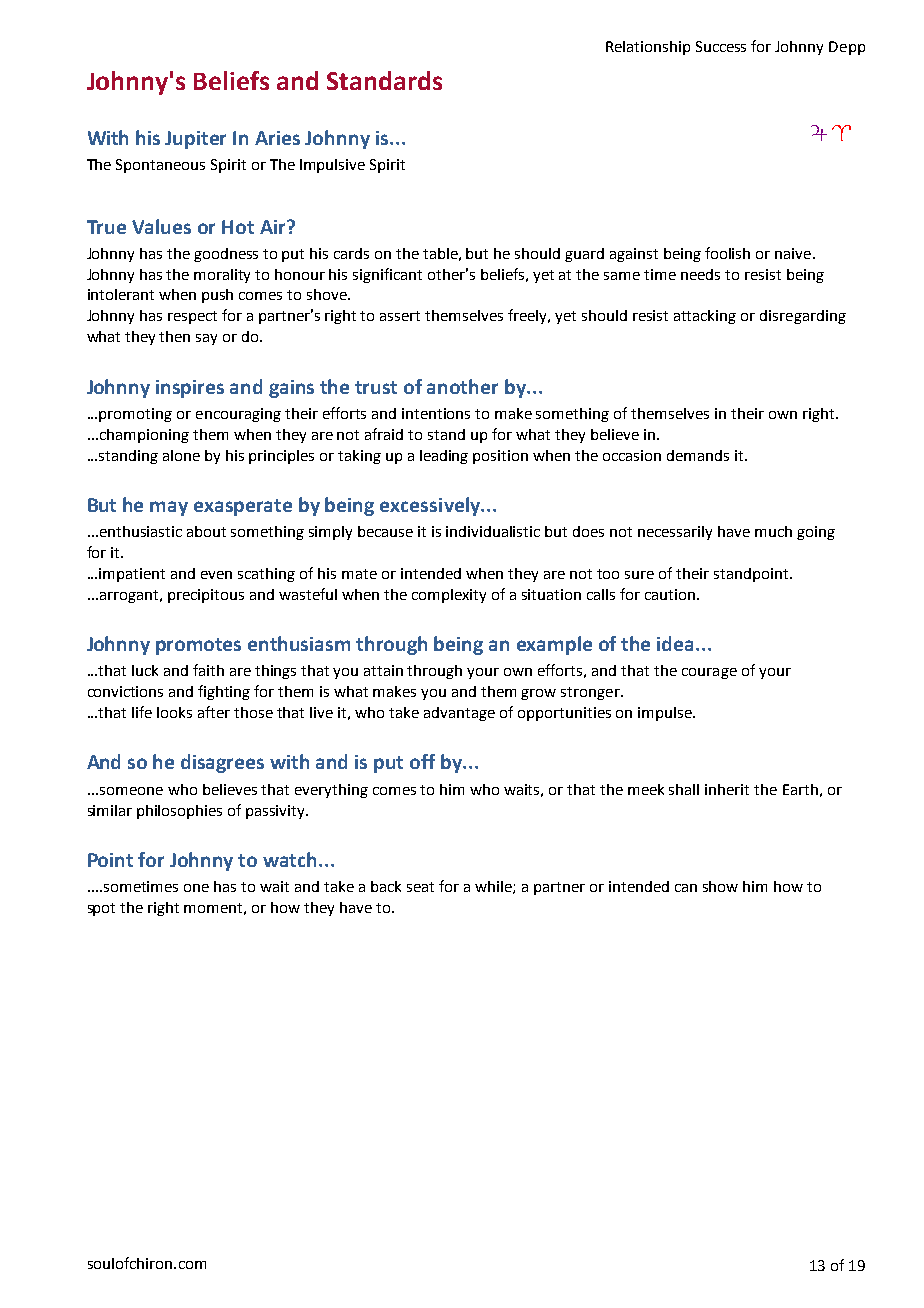  What do you see at coordinates (195, 140) in the image?
I see `Jupiter` at bounding box center [195, 140].
